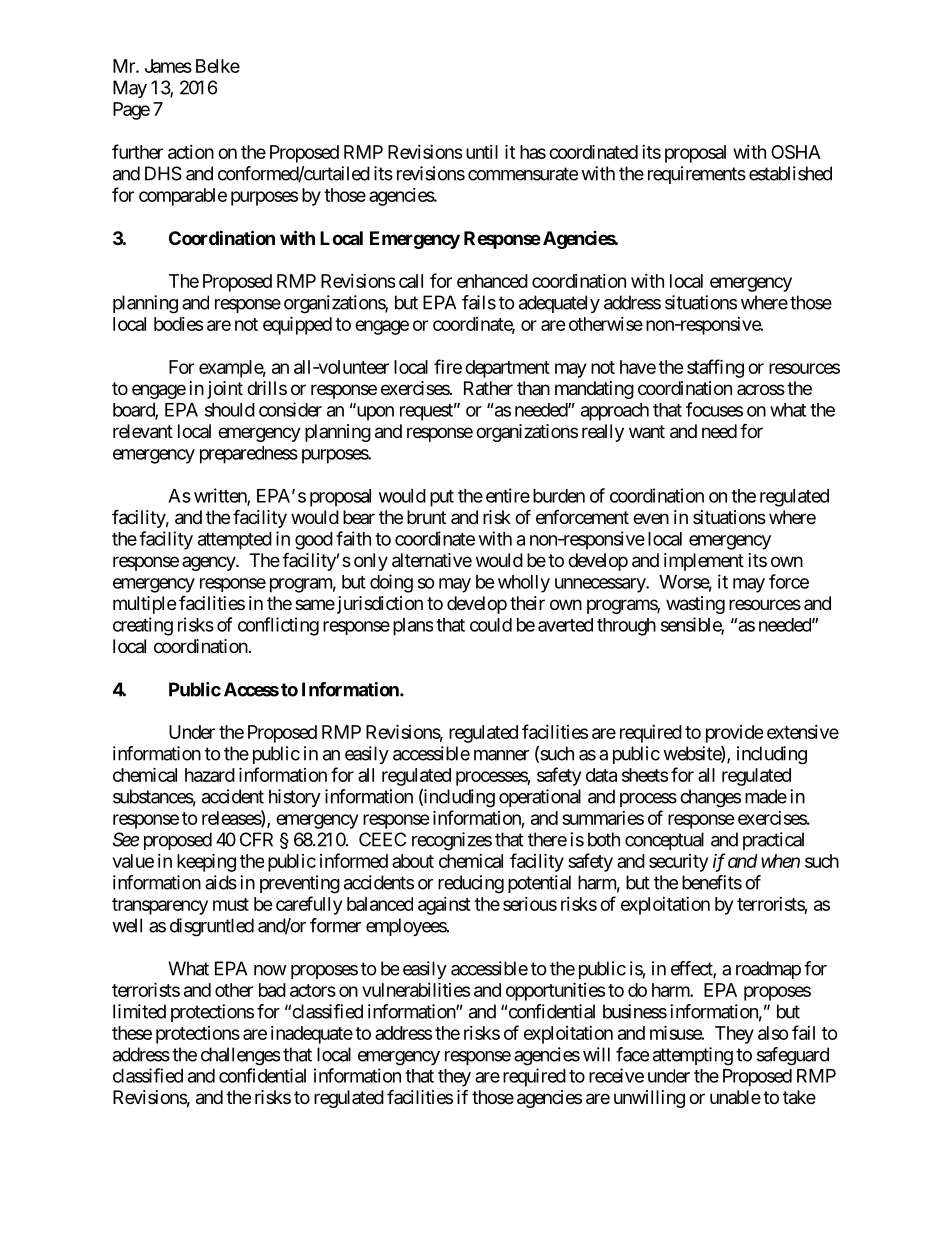 The height and width of the image is (1233, 952). I want to click on staffing, so click(715, 368).
